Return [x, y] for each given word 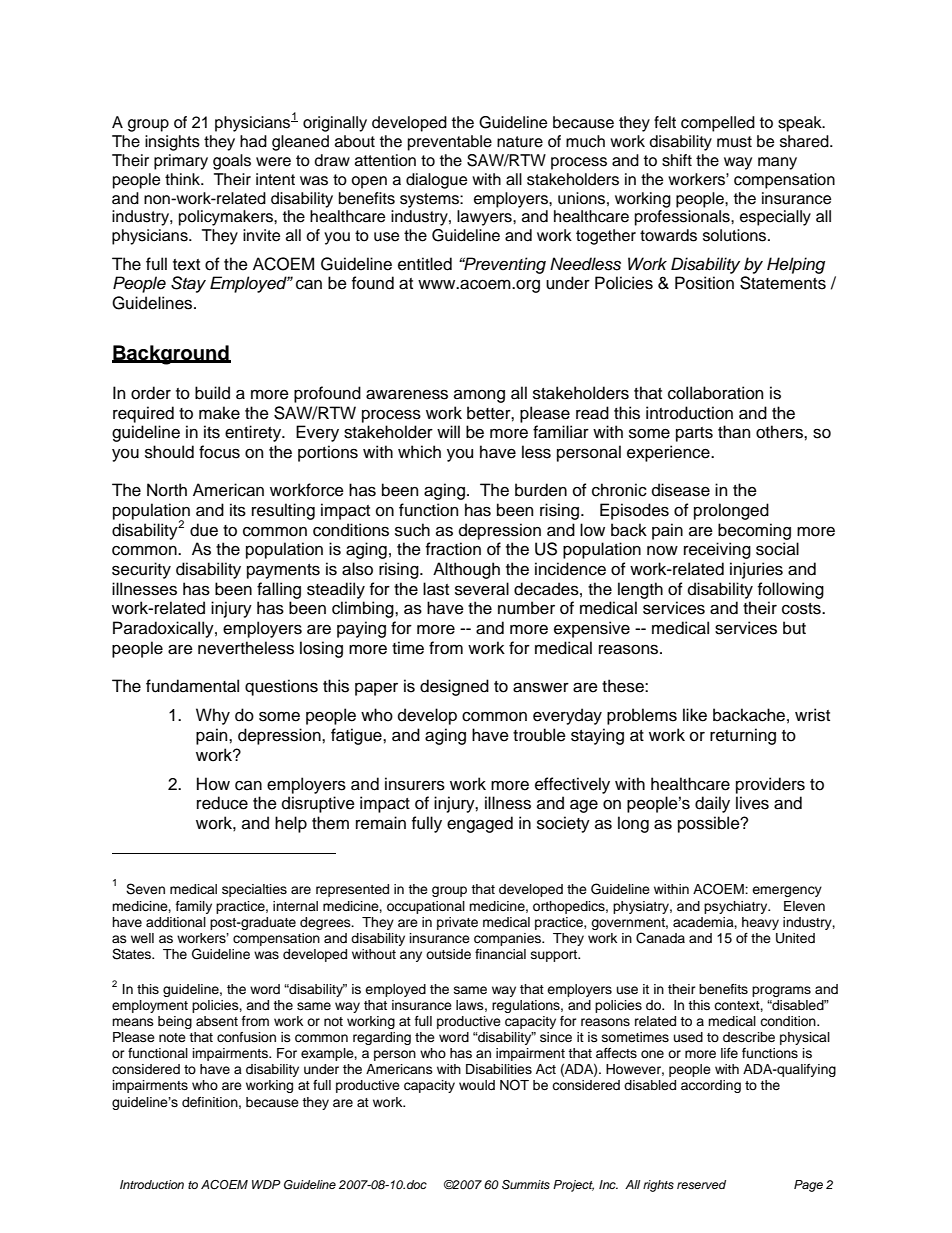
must [734, 142]
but [794, 628]
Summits [526, 1185]
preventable [450, 143]
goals [232, 162]
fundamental [192, 686]
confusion [246, 1037]
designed [454, 687]
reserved [701, 1184]
